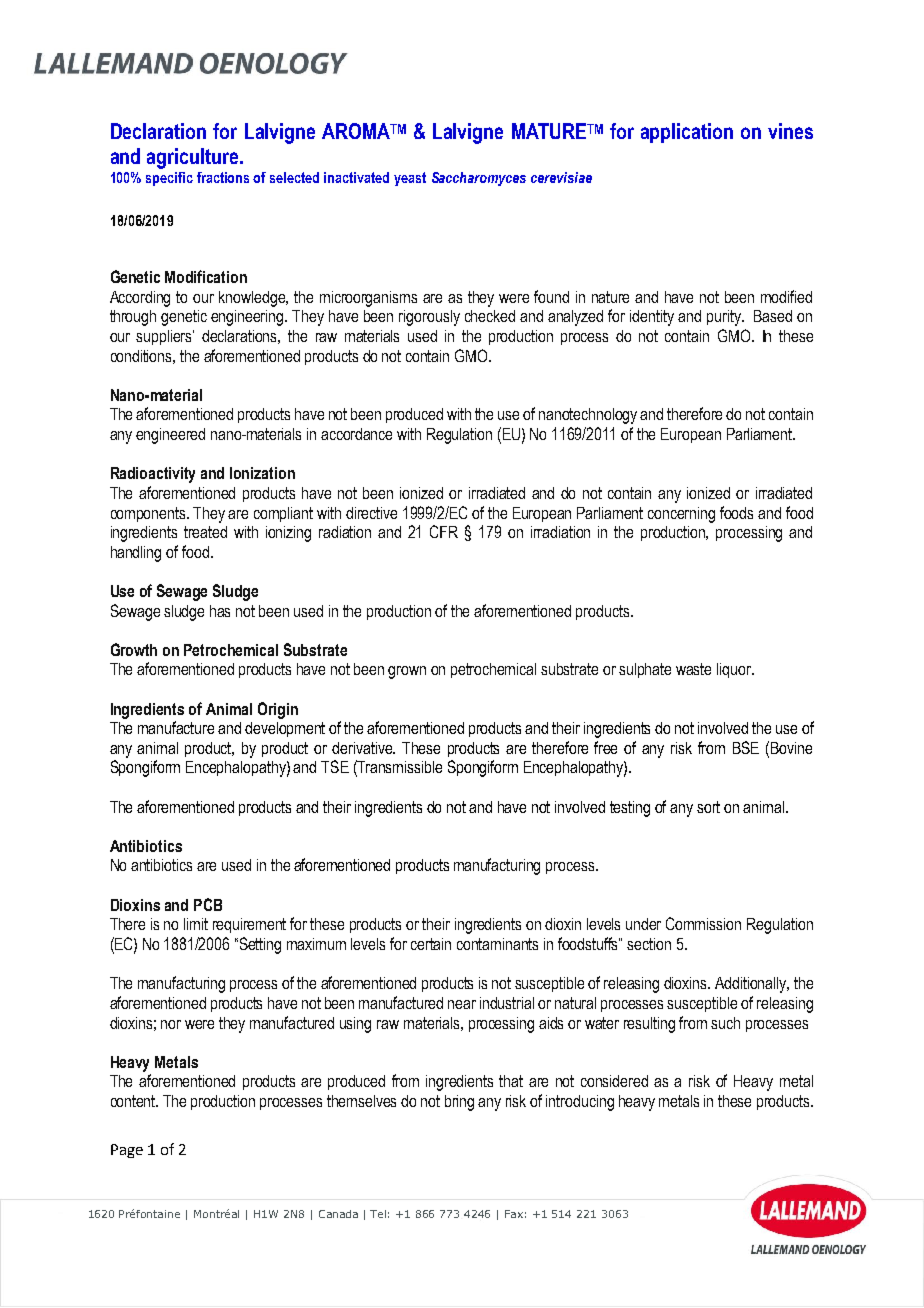 The height and width of the page is (1308, 924). I want to click on bring, so click(459, 1103).
